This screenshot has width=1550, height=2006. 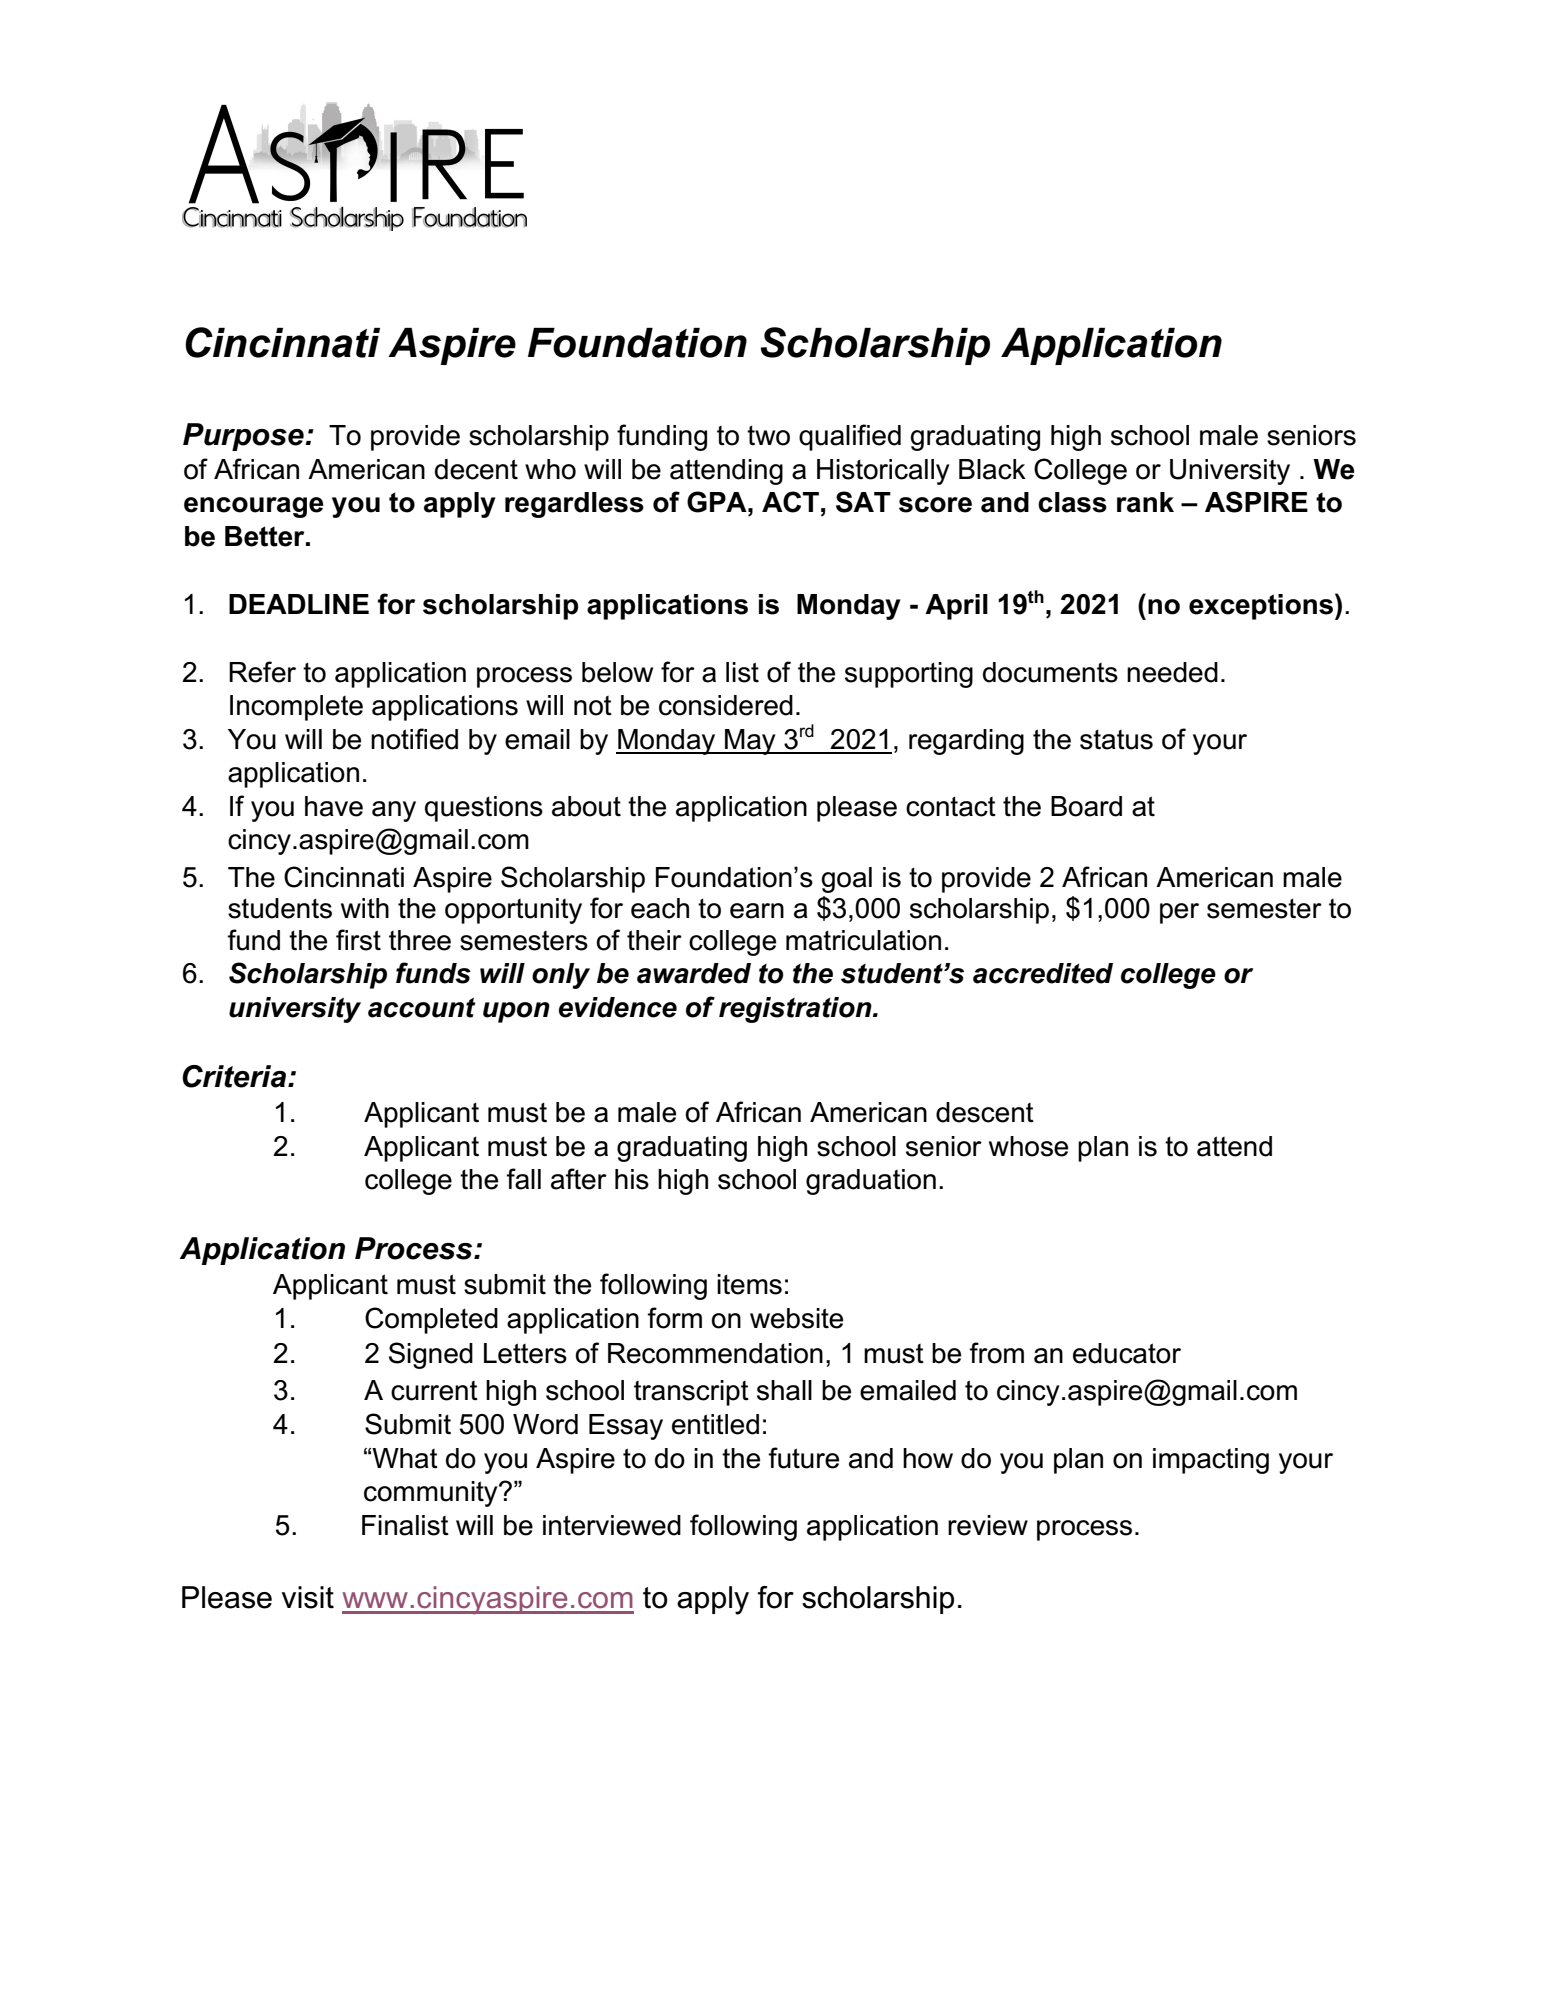 I want to click on accredited, so click(x=1043, y=973).
